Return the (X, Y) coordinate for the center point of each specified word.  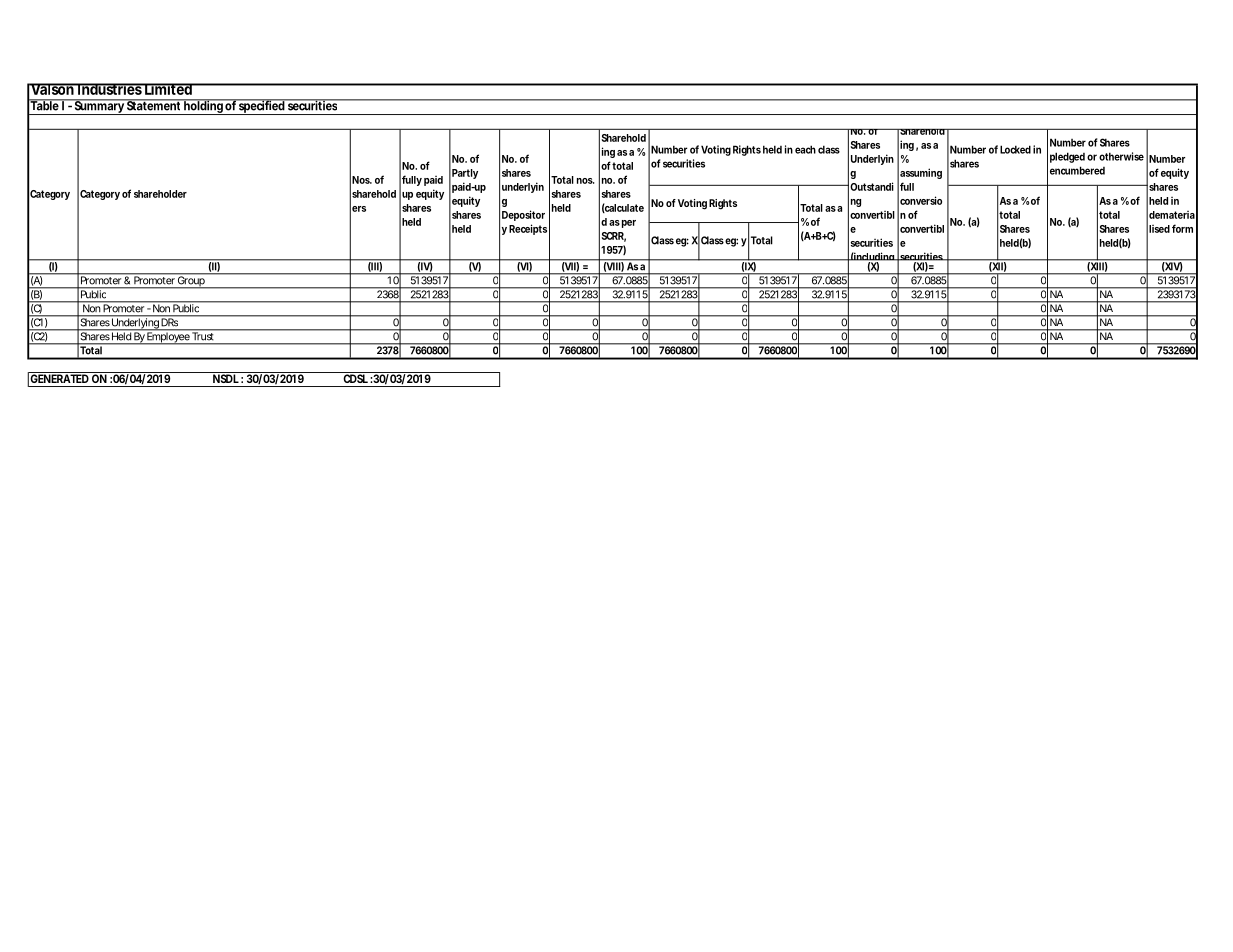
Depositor (523, 215)
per (629, 224)
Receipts (528, 229)
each (805, 149)
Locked (1015, 149)
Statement (154, 105)
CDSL (355, 377)
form (1182, 228)
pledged (1067, 157)
